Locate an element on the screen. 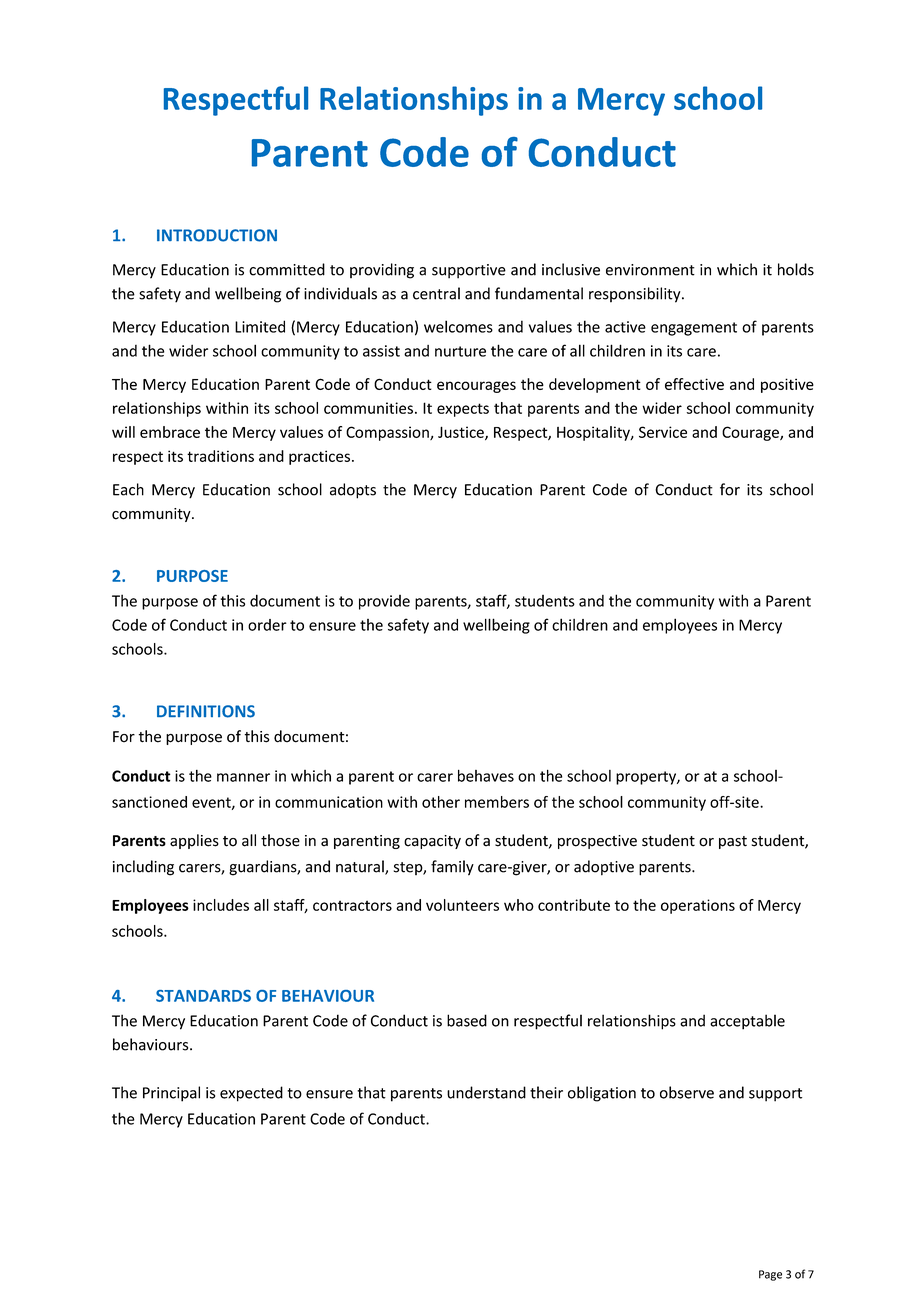 Image resolution: width=924 pixels, height=1308 pixels. behaves is located at coordinates (486, 775).
